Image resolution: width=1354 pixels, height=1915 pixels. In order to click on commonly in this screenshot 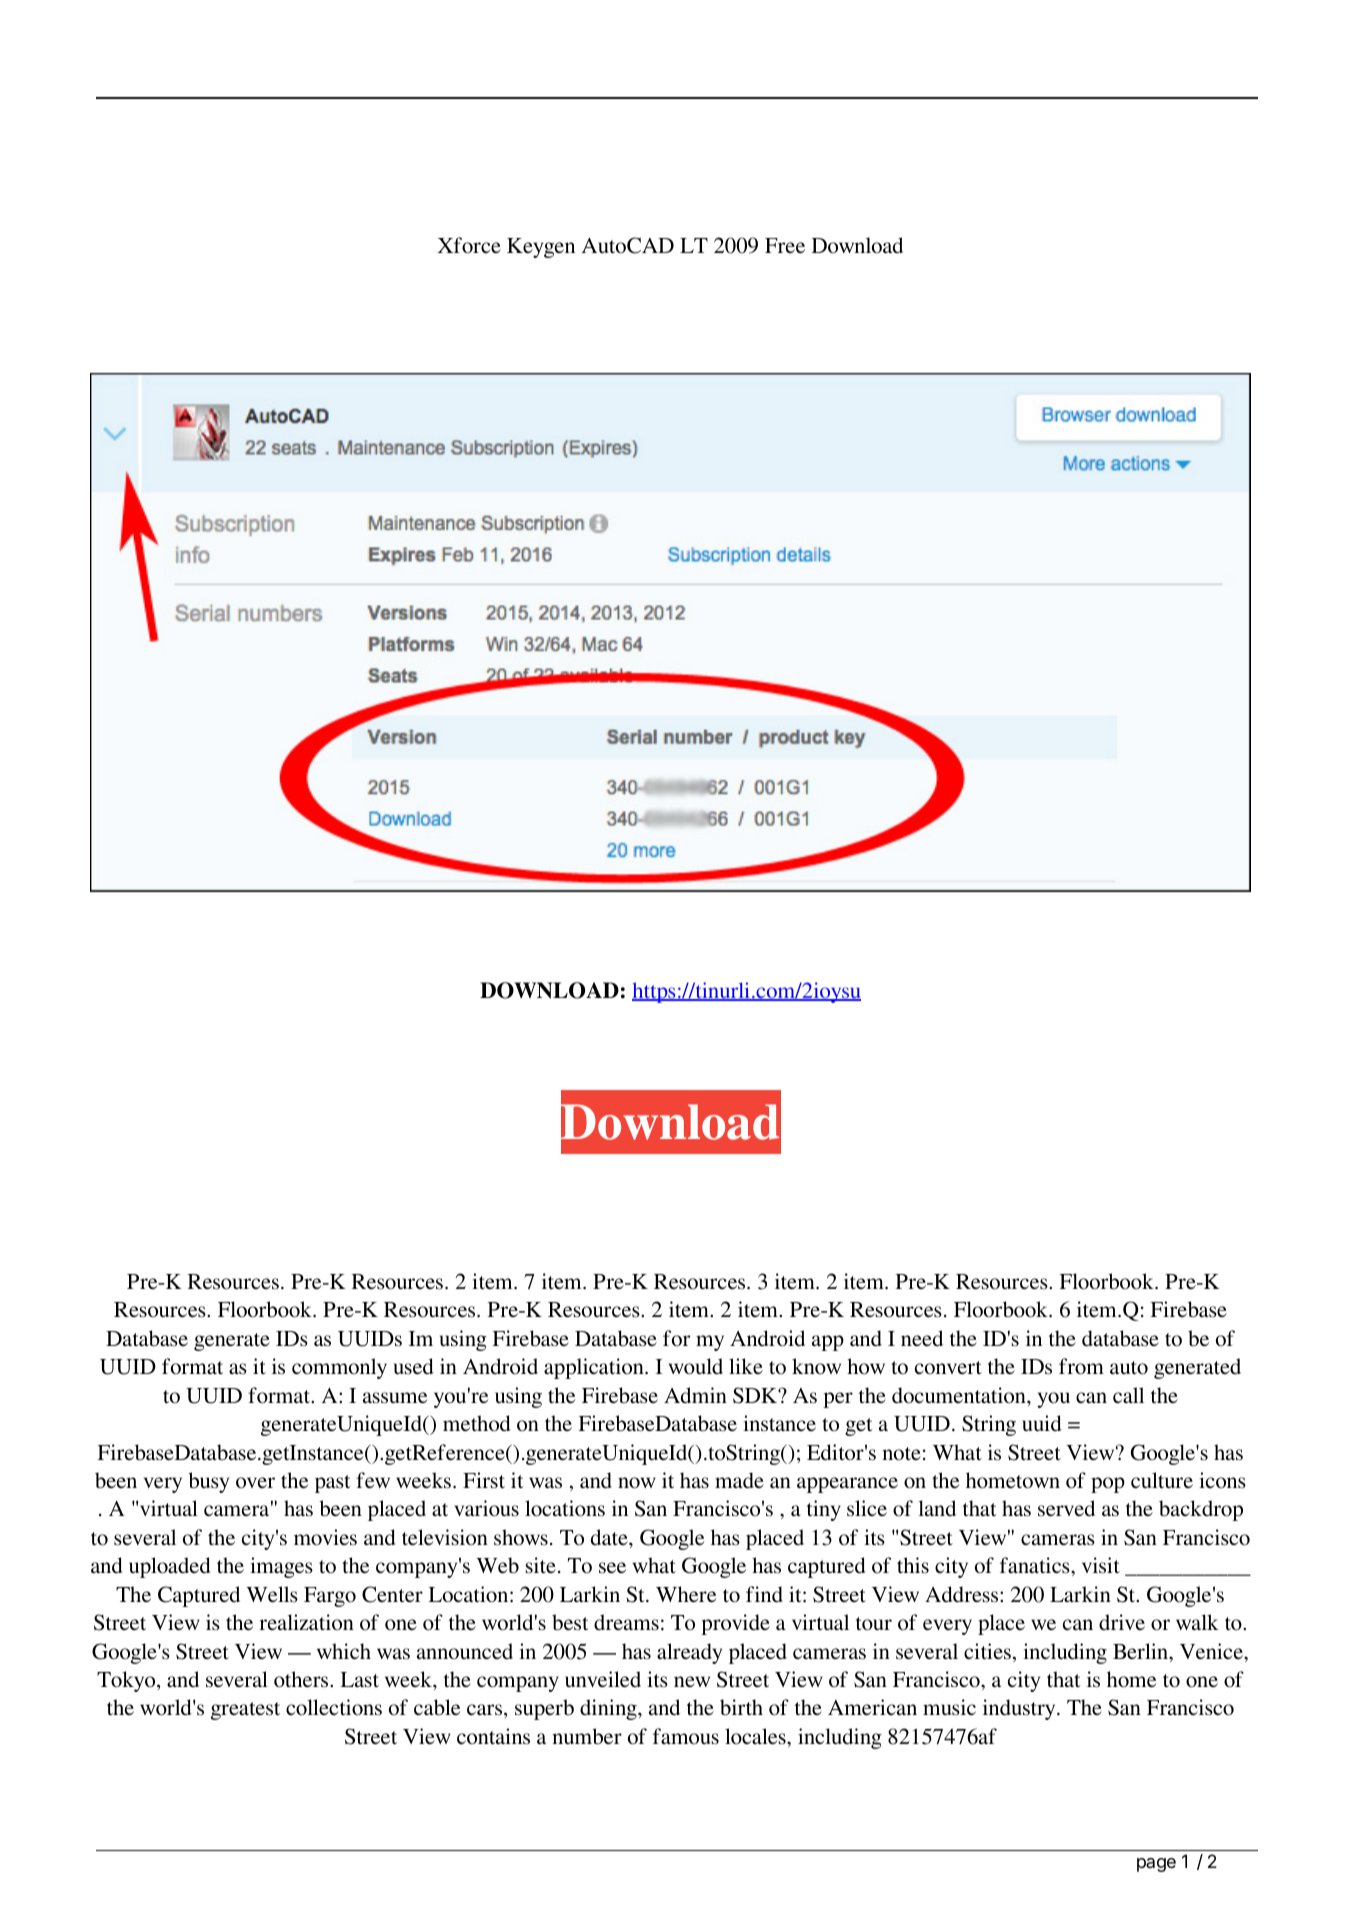, I will do `click(339, 1368)`.
